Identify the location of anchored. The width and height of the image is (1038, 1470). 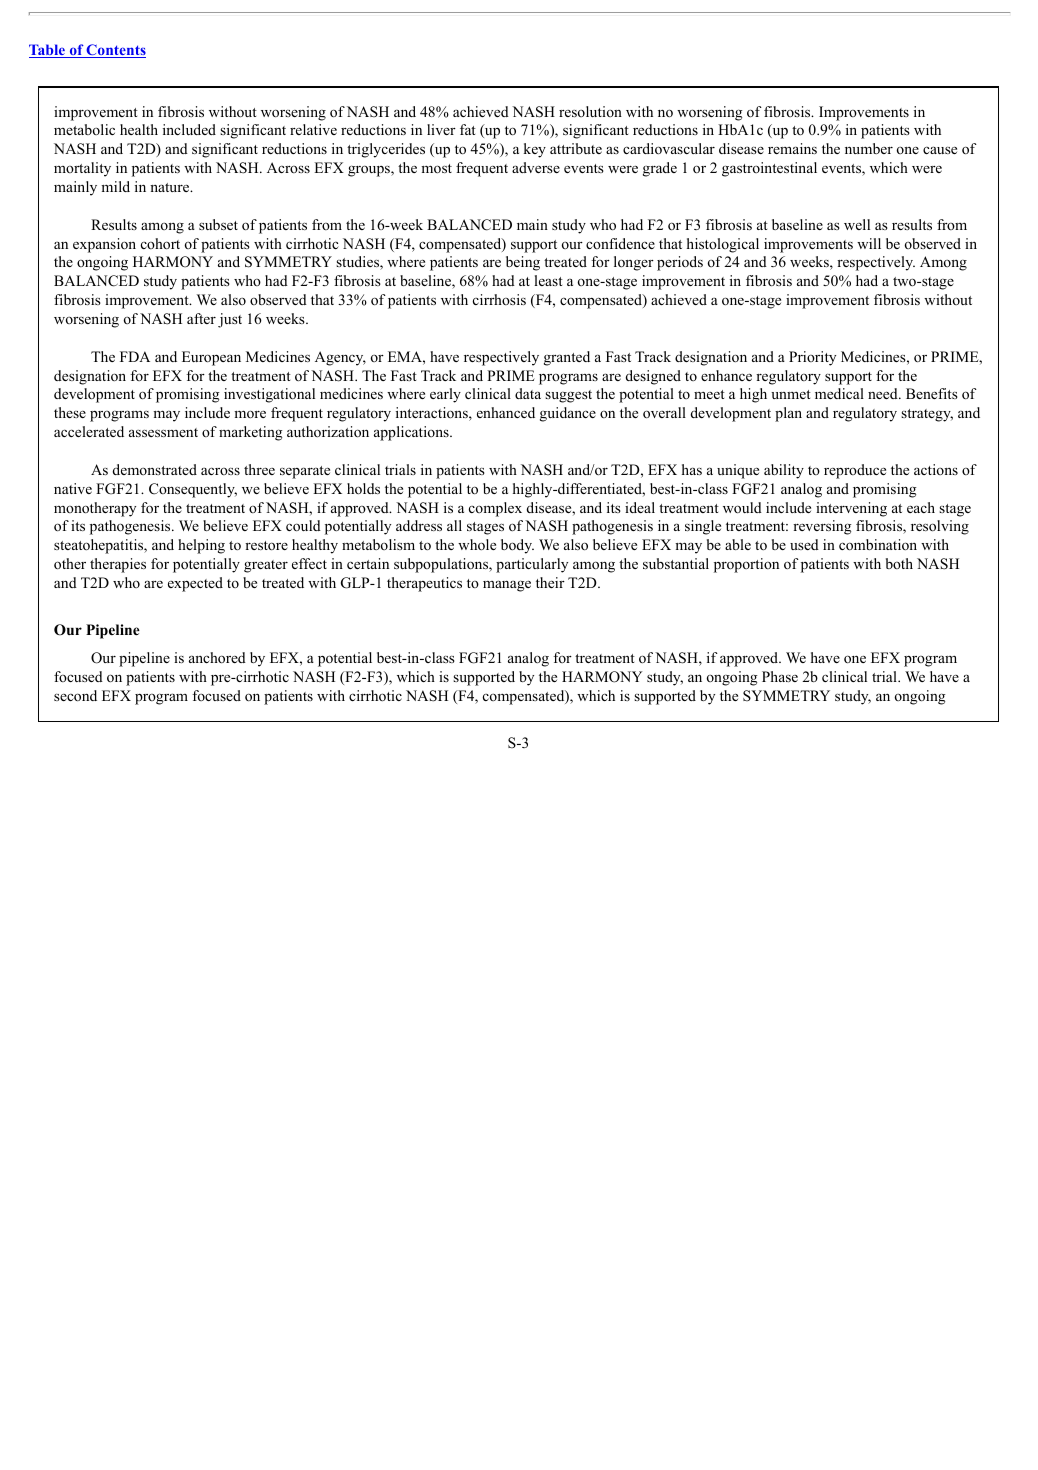
(217, 657).
